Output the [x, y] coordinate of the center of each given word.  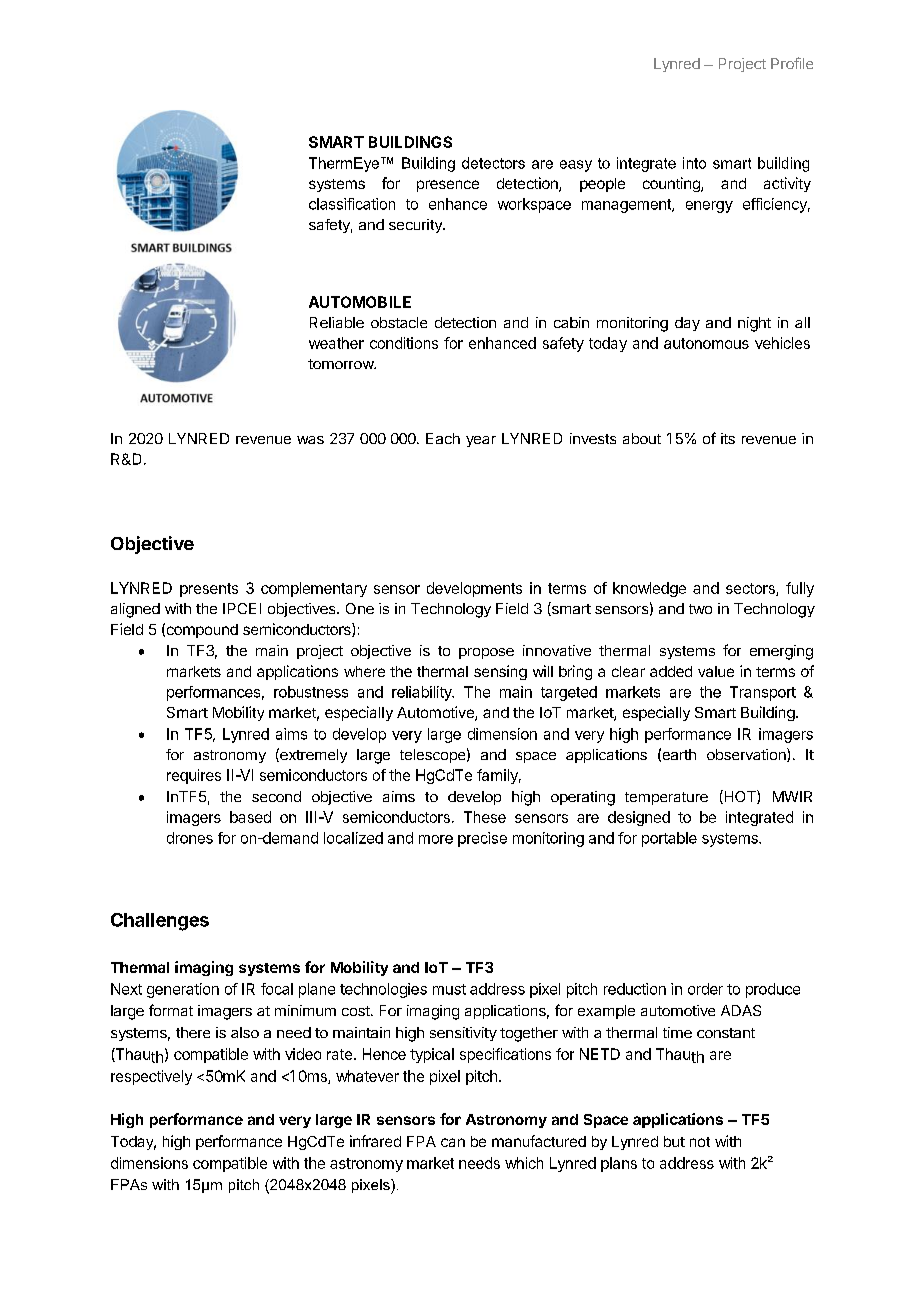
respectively [151, 1077]
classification [352, 204]
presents [209, 590]
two [700, 609]
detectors [493, 163]
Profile [792, 63]
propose [486, 653]
